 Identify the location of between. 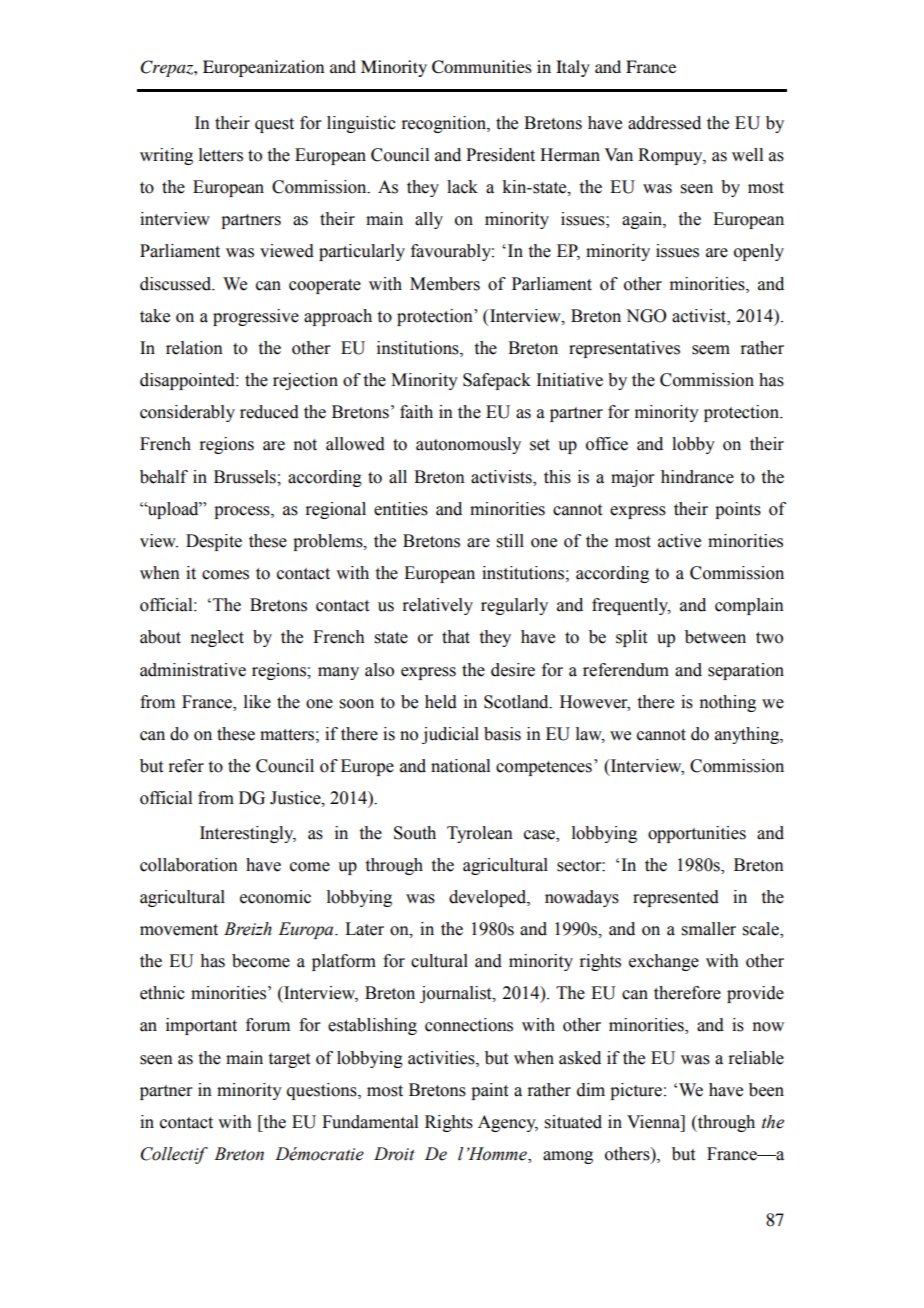
(715, 637).
